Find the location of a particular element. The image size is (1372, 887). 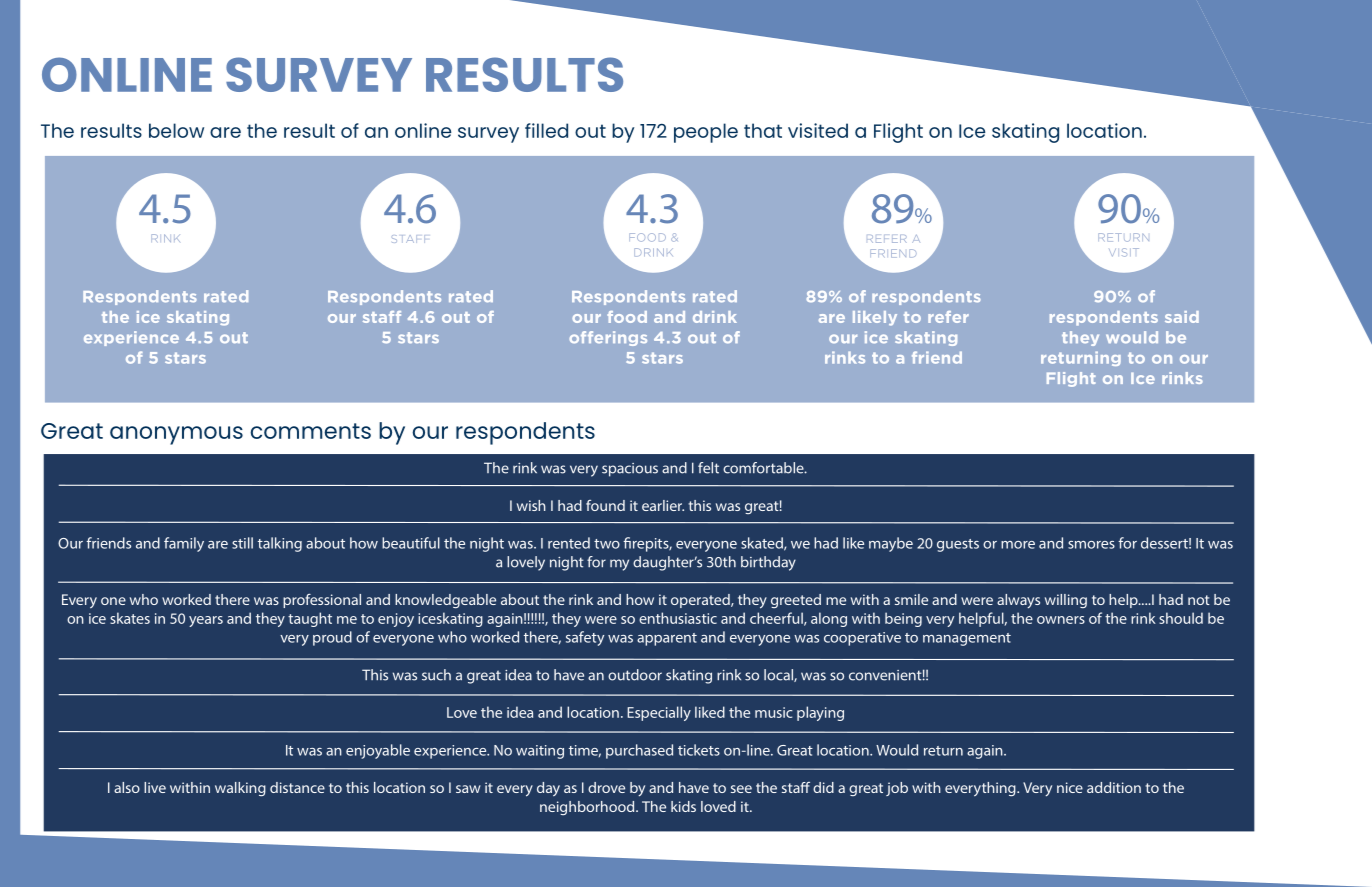

comments is located at coordinates (310, 431).
